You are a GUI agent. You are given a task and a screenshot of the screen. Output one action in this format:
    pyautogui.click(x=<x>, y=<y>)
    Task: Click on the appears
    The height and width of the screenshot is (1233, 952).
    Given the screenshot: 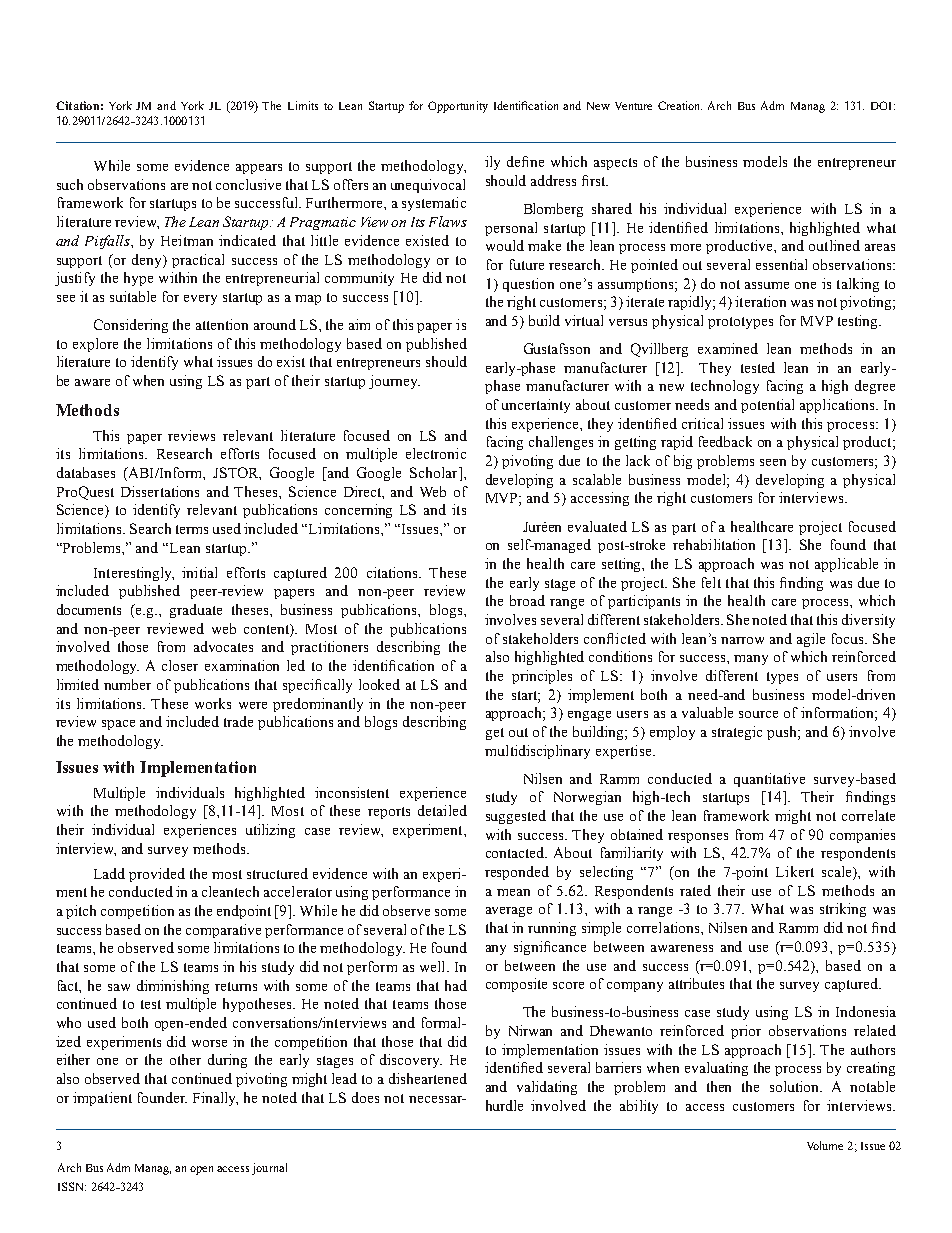 What is the action you would take?
    pyautogui.click(x=259, y=169)
